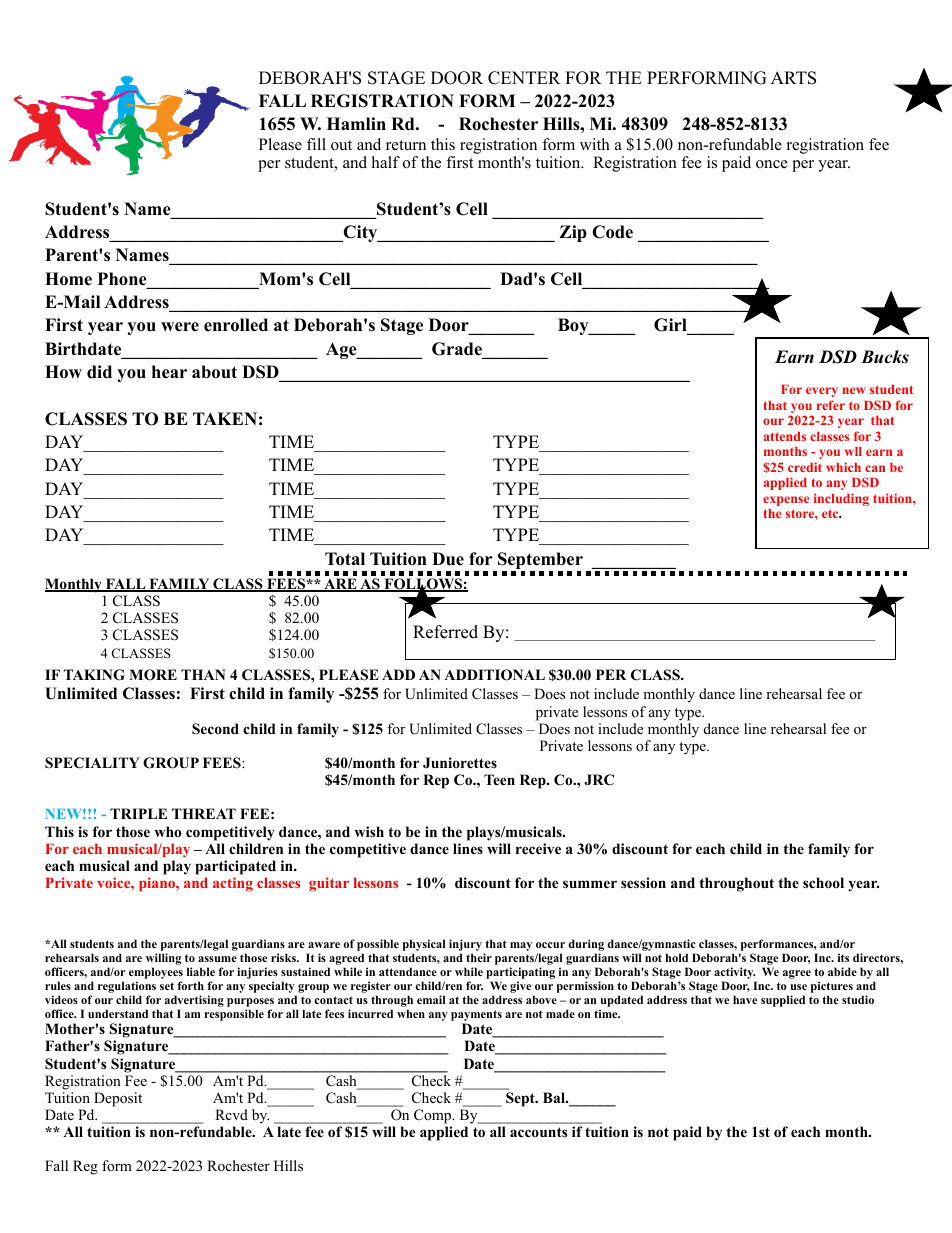 The image size is (952, 1233). Describe the element at coordinates (524, 78) in the image. I see `CENTER` at that location.
